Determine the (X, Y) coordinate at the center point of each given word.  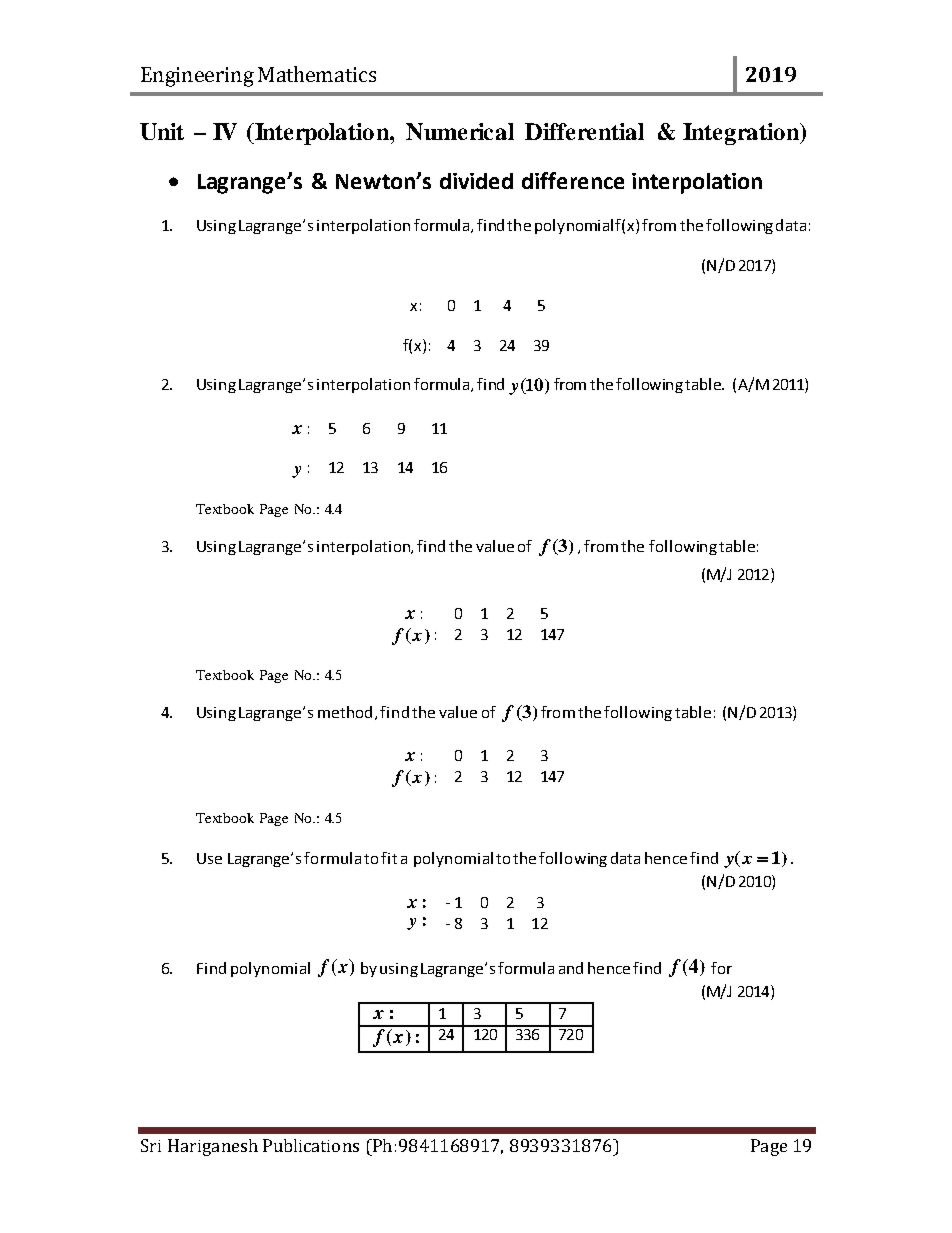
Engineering (197, 77)
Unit (162, 131)
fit (389, 858)
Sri (151, 1145)
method (345, 712)
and (571, 968)
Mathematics (317, 74)
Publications (311, 1145)
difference (573, 180)
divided (476, 181)
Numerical (460, 131)
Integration (742, 134)
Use (209, 858)
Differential (584, 131)
